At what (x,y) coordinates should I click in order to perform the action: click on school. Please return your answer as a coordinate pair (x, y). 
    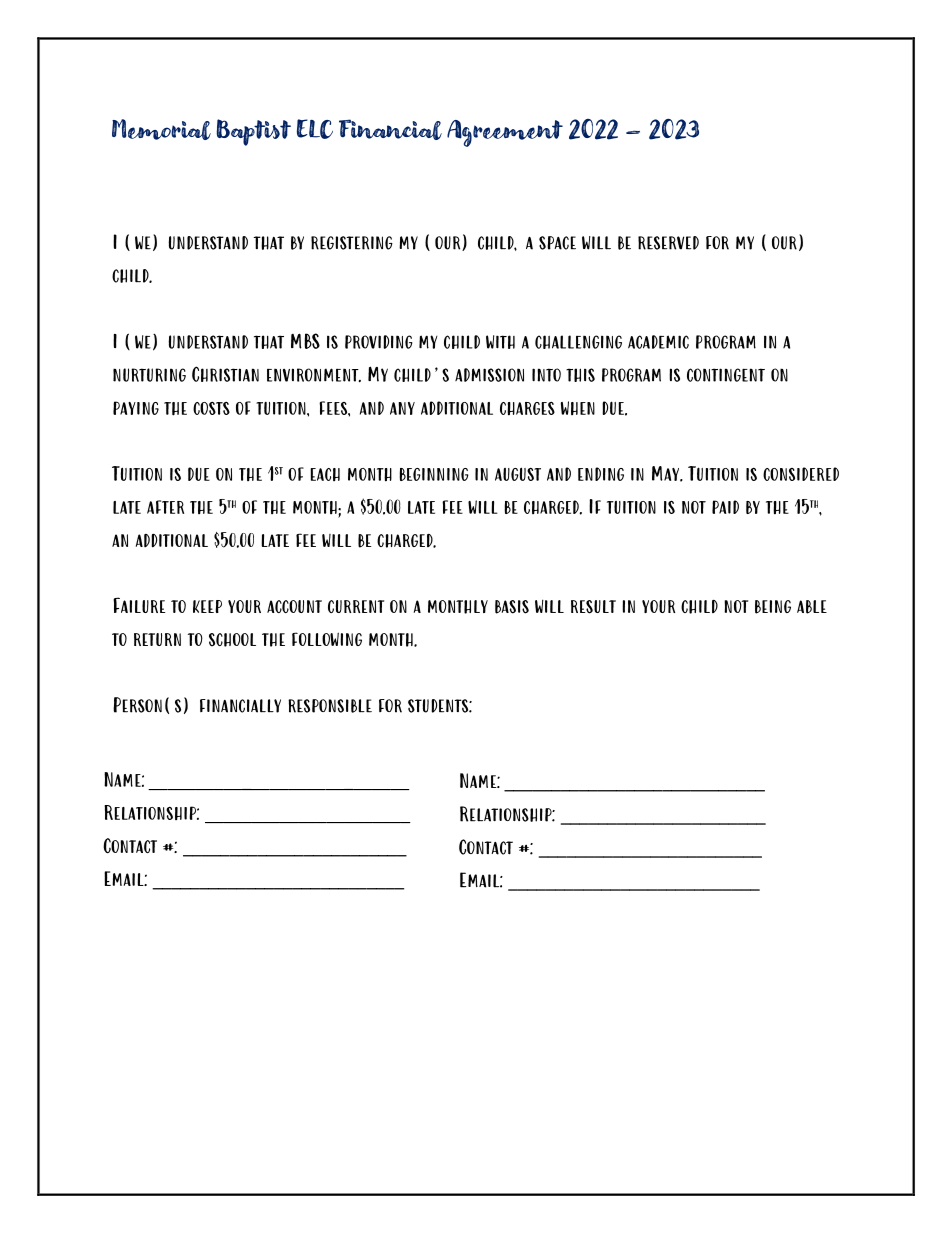
    Looking at the image, I should click on (232, 640).
